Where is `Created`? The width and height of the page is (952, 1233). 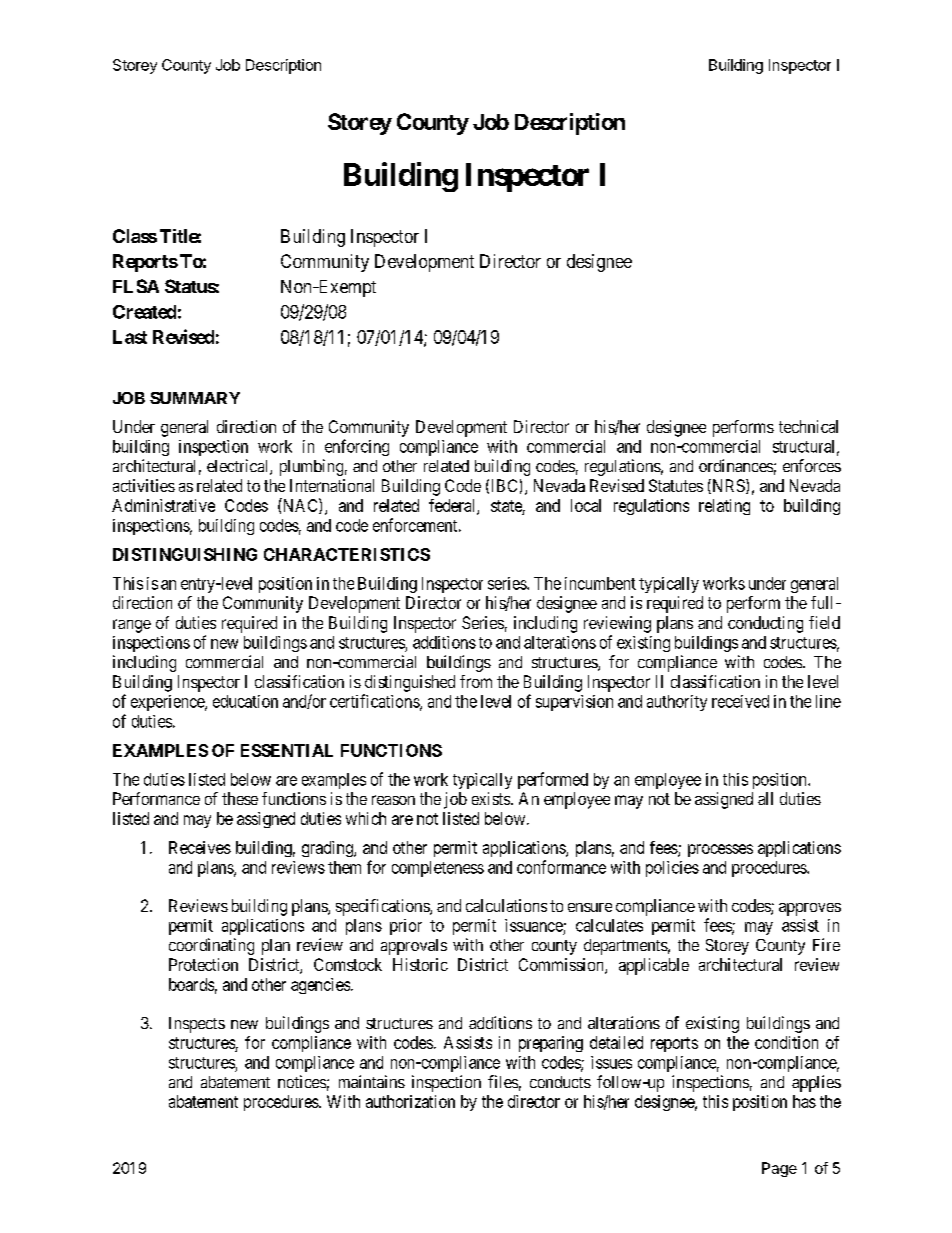 Created is located at coordinates (144, 312).
